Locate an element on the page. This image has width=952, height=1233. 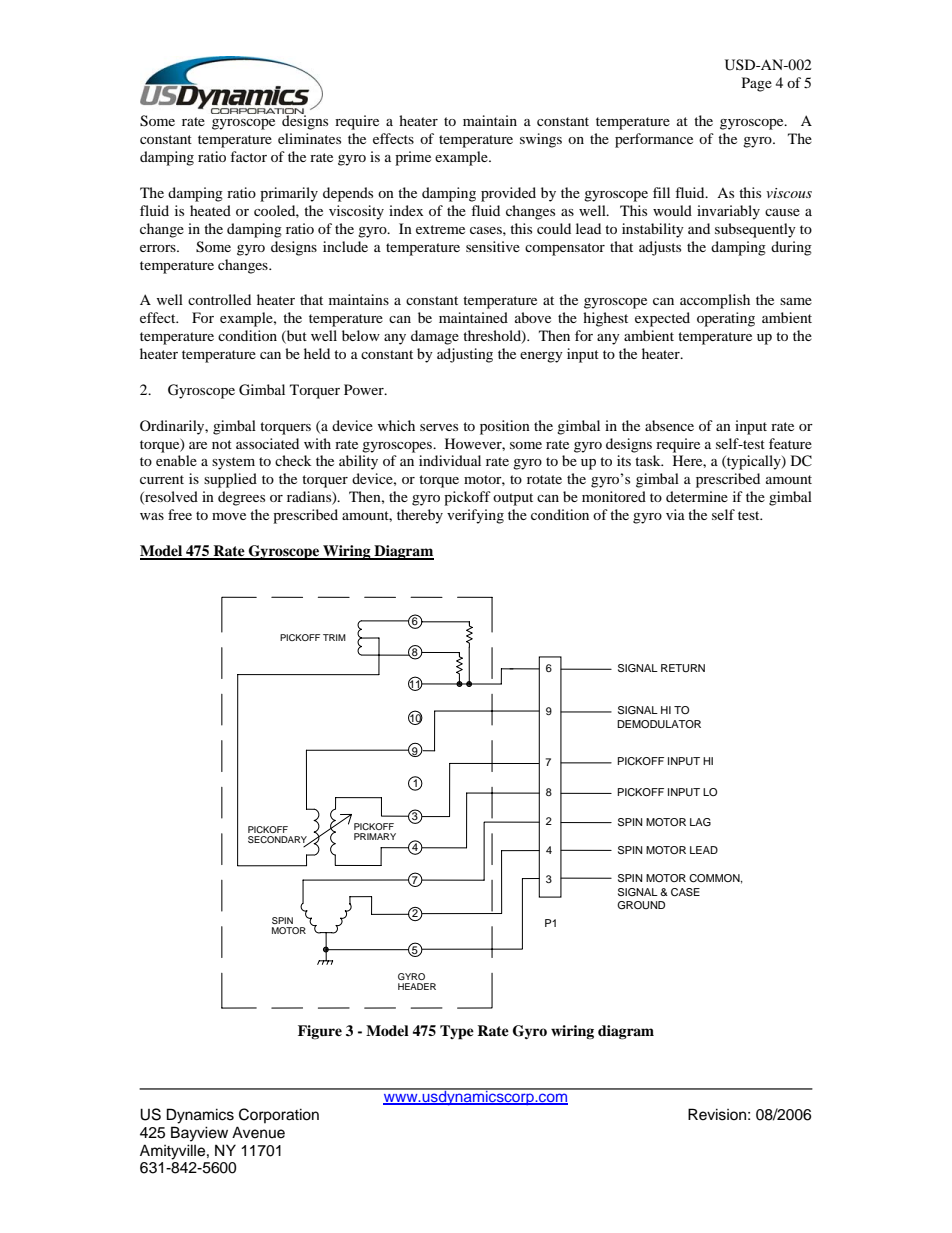
Avenue is located at coordinates (258, 1132).
